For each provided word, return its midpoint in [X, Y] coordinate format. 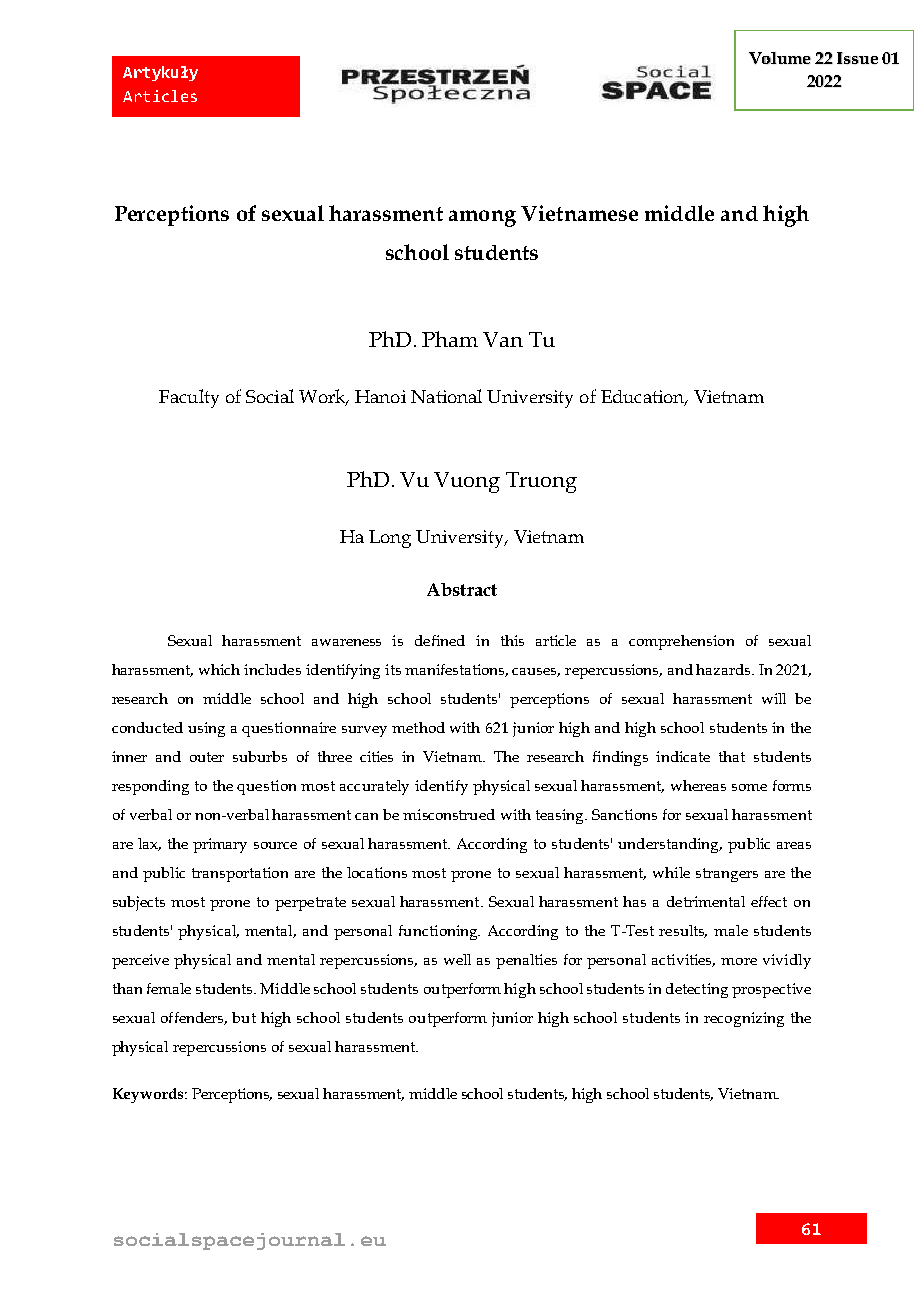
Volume [780, 58]
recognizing [744, 1019]
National [446, 396]
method [418, 727]
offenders [194, 1018]
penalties [526, 961]
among [482, 218]
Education [644, 397]
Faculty [189, 398]
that [732, 756]
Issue [857, 58]
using [206, 729]
